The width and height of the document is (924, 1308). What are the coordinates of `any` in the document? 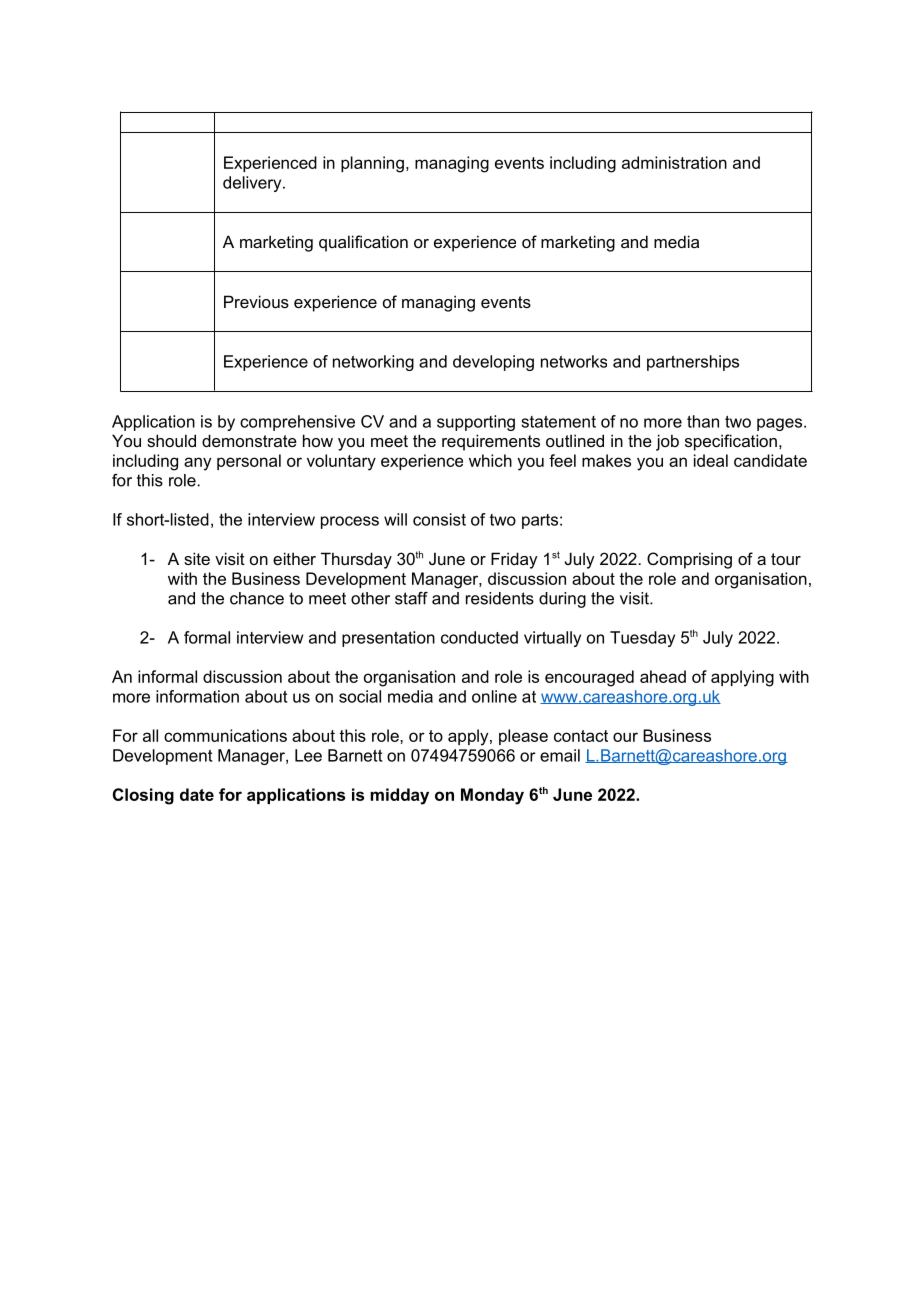 It's located at (197, 464).
